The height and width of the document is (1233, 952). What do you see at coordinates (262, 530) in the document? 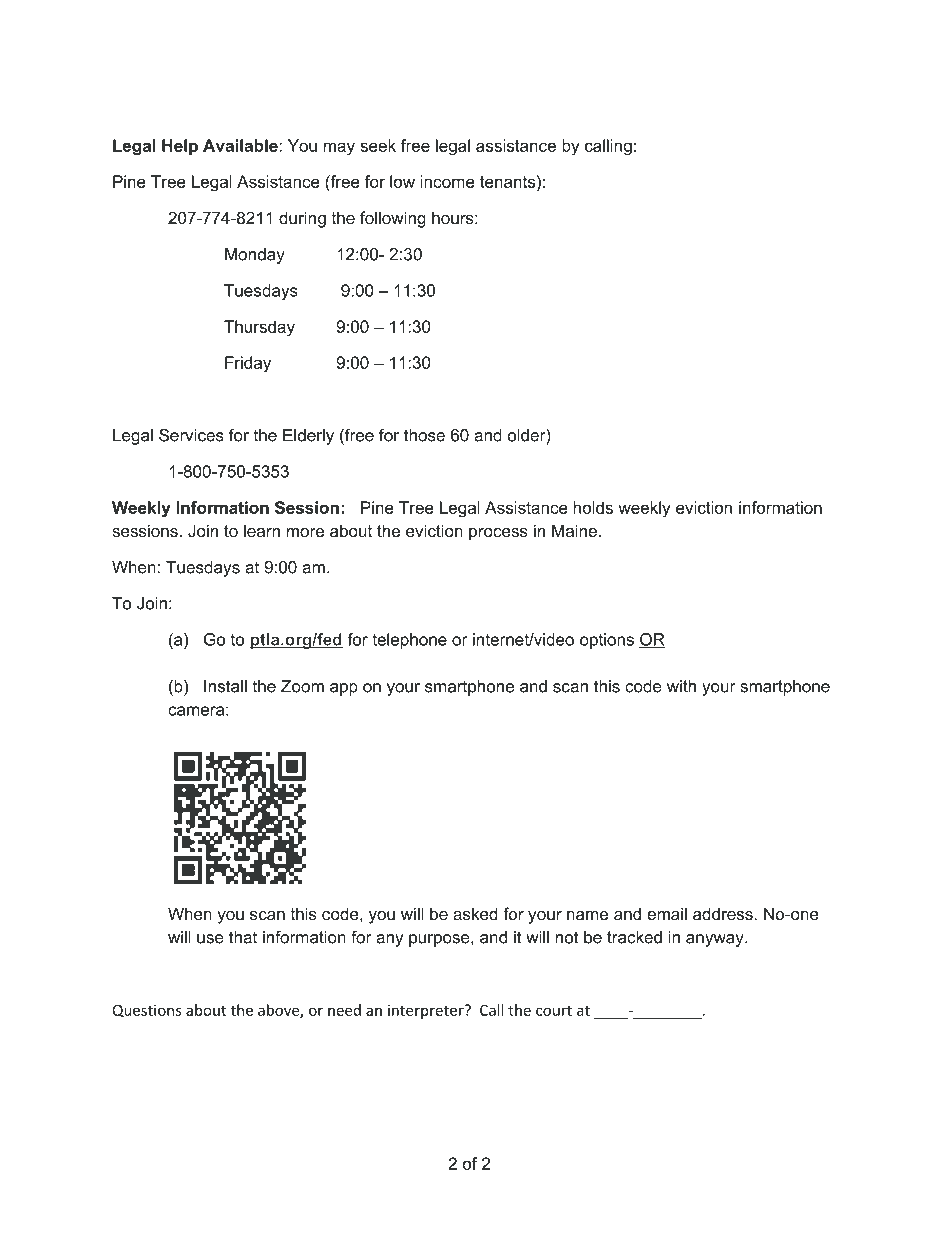
I see `learn` at bounding box center [262, 530].
